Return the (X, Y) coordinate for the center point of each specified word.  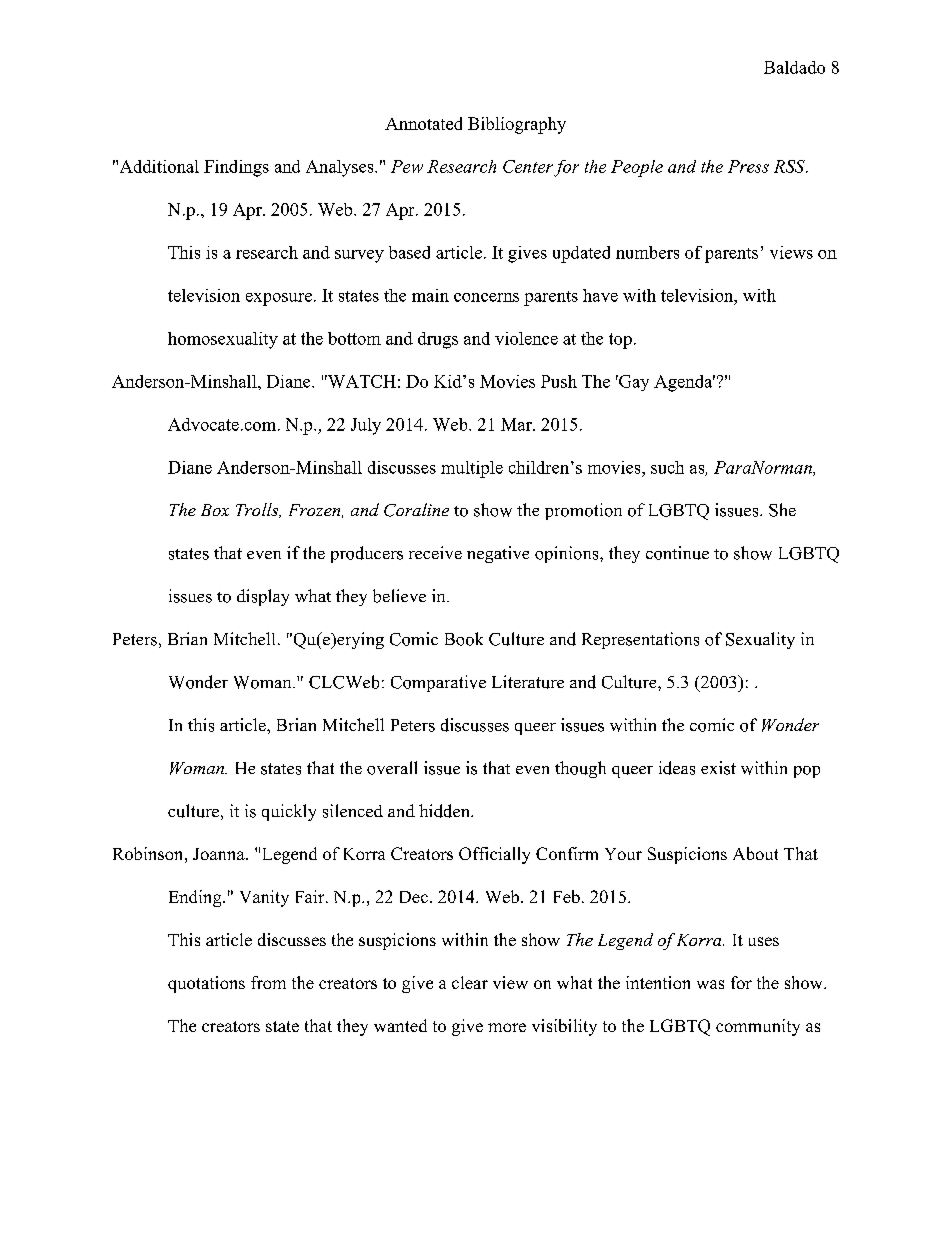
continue (677, 553)
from (268, 982)
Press (748, 166)
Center (528, 166)
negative (498, 554)
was (710, 984)
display (263, 597)
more (507, 1027)
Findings (236, 168)
